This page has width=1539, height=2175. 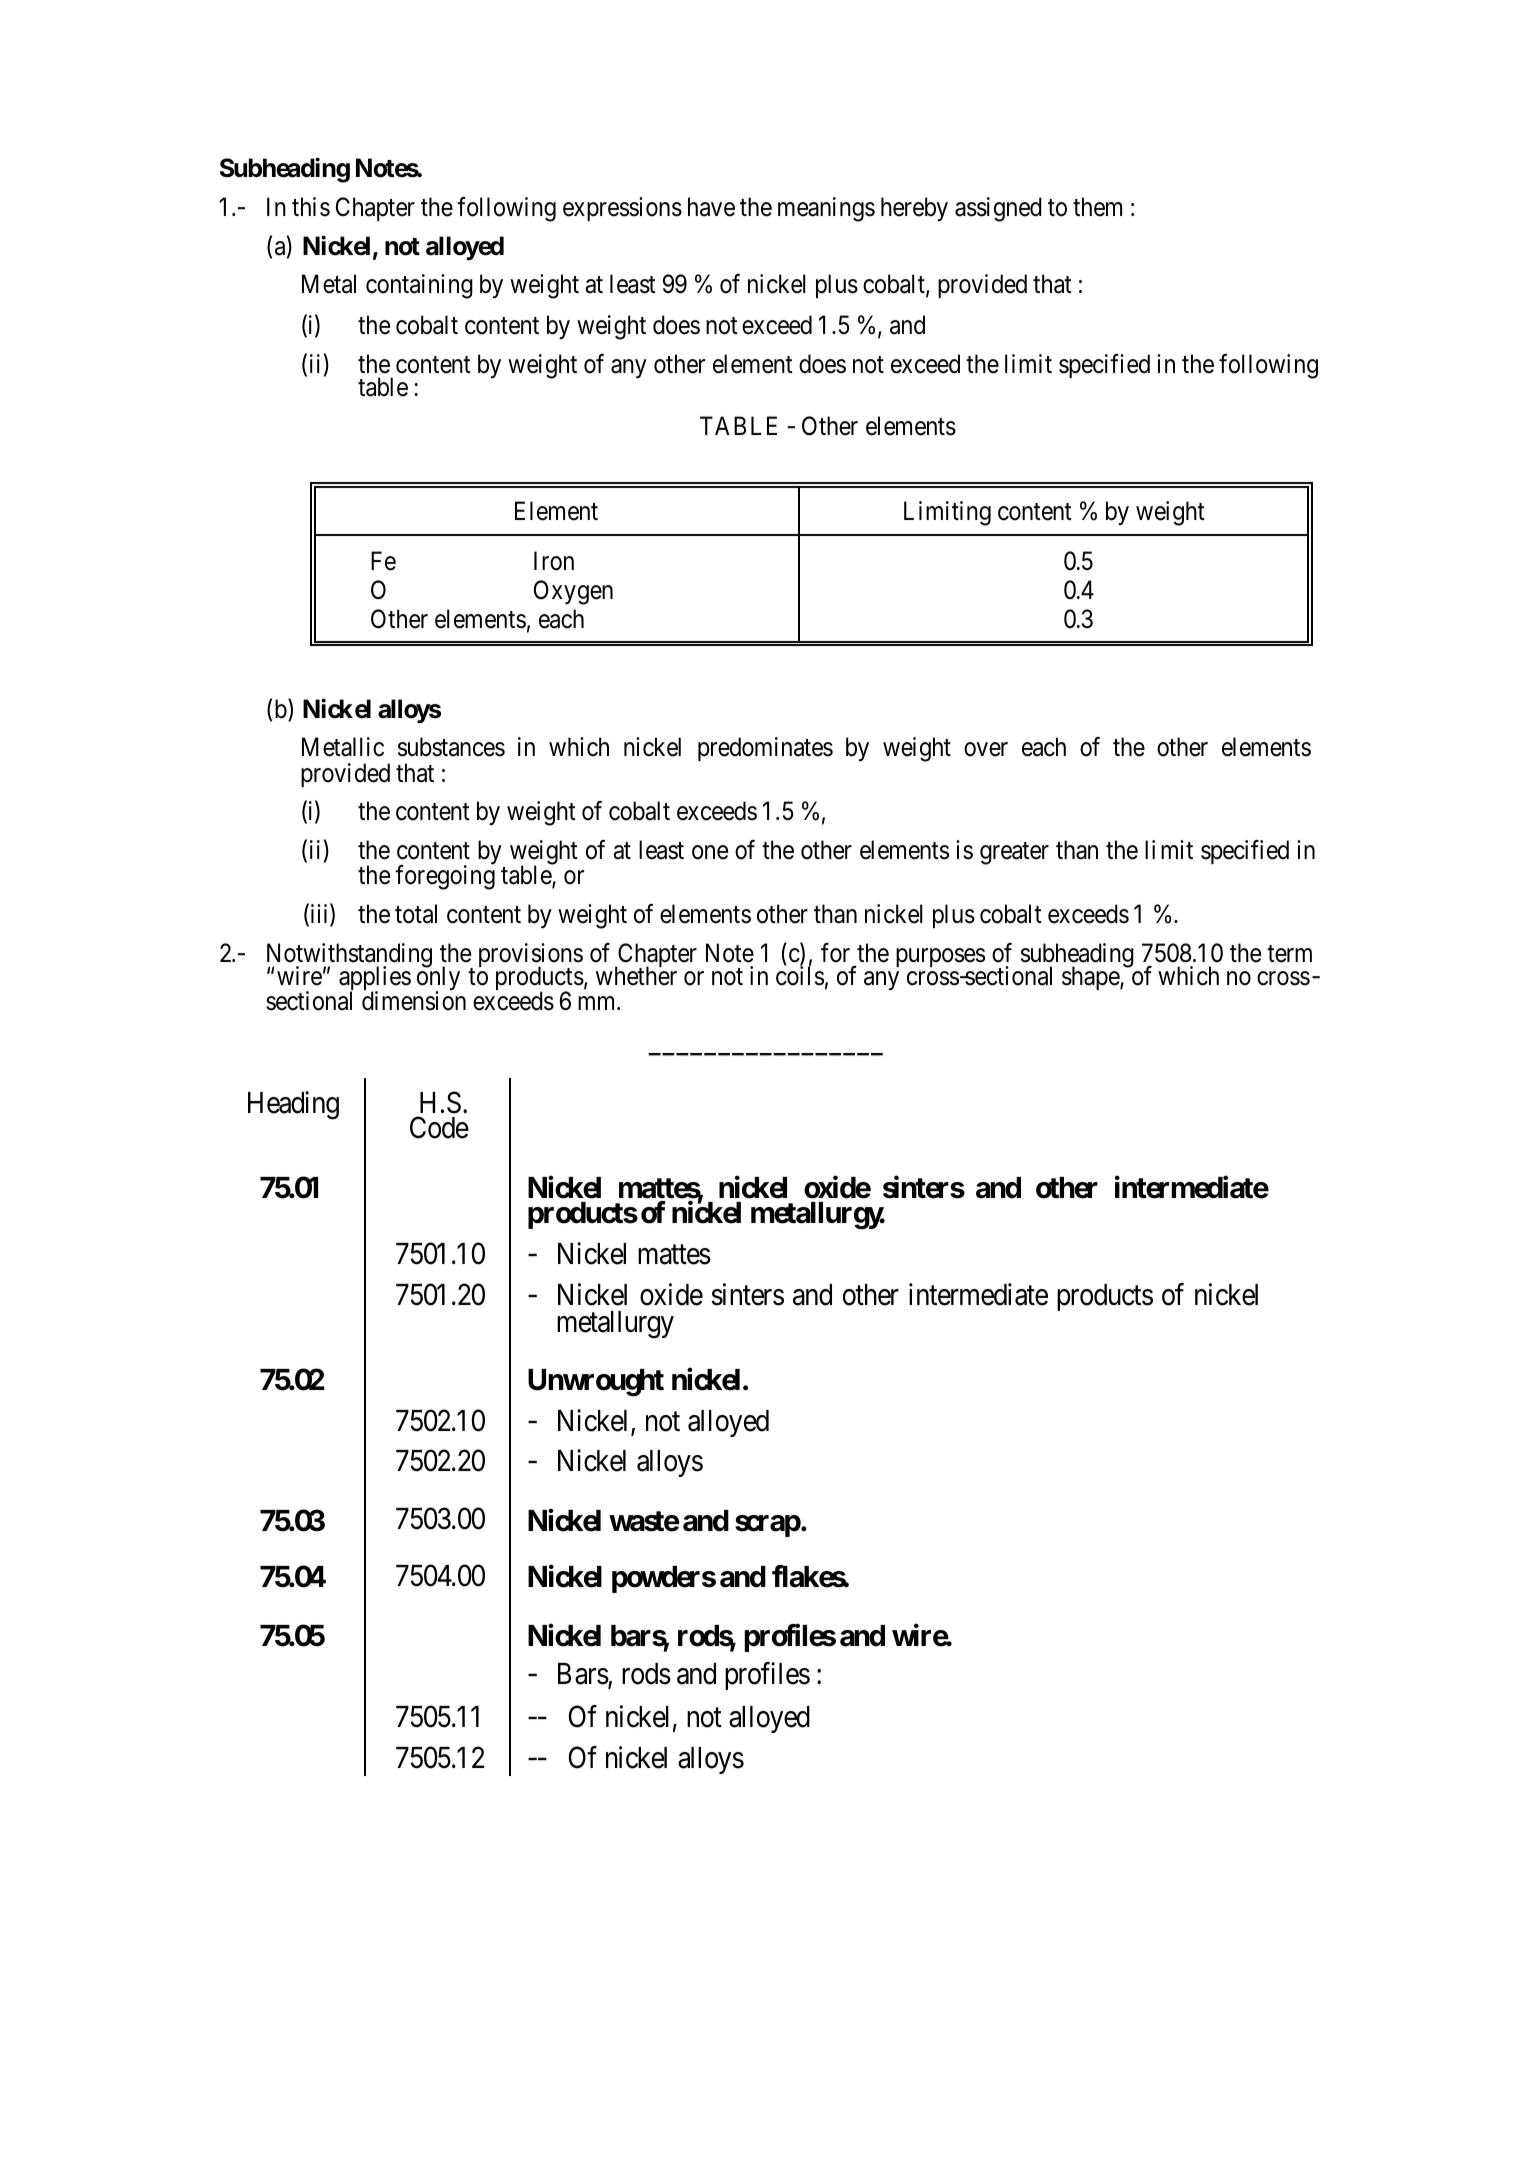 I want to click on greater, so click(x=1014, y=853).
